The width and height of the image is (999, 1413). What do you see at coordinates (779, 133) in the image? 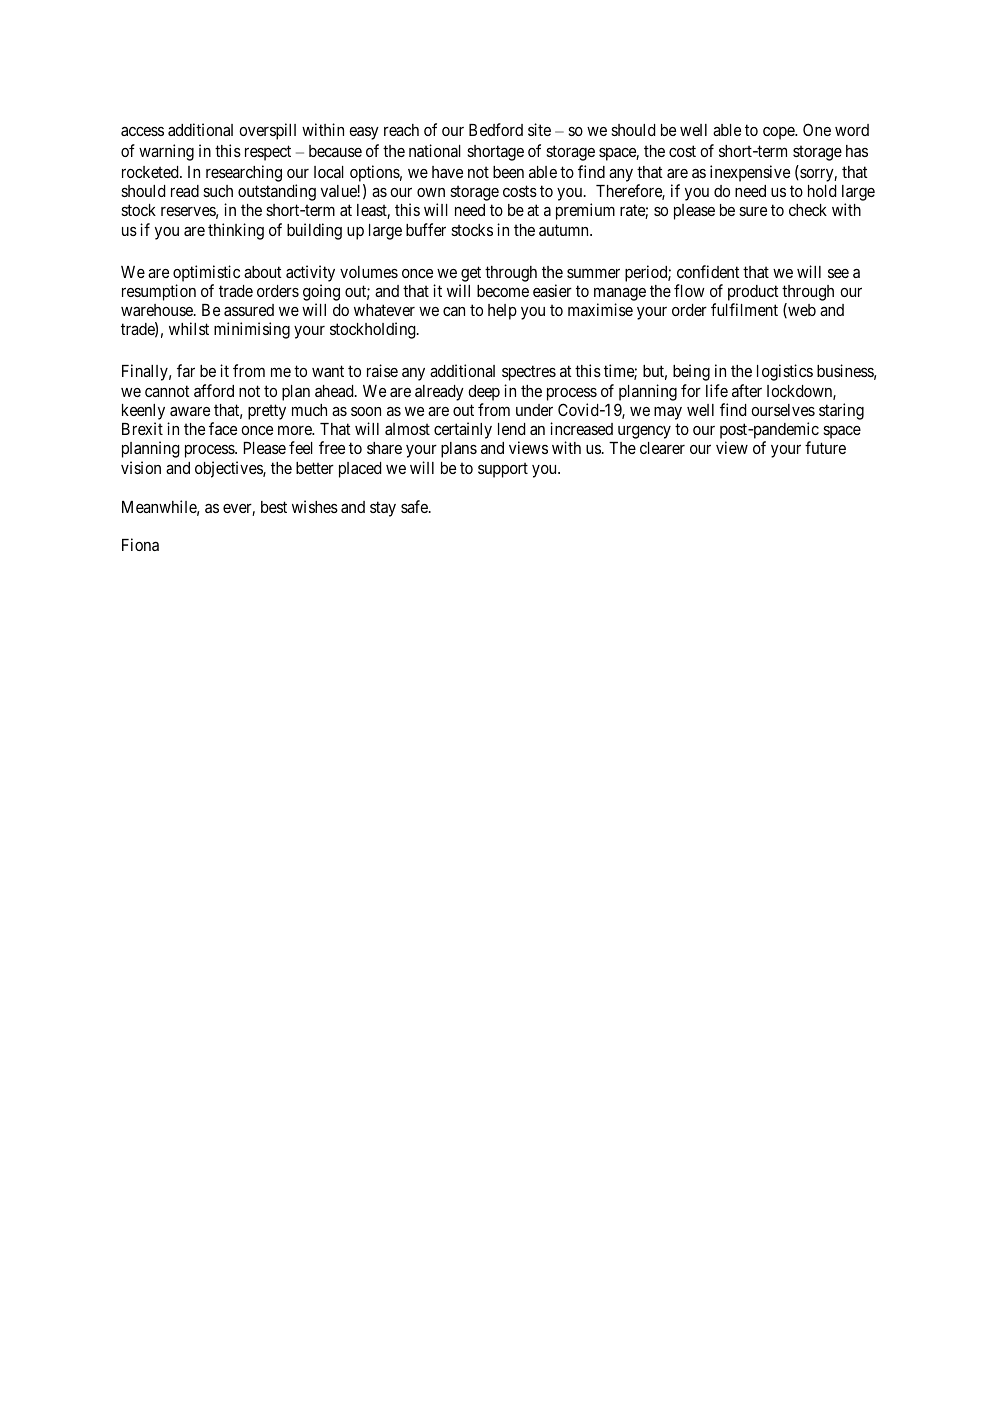
I see `cope` at bounding box center [779, 133].
